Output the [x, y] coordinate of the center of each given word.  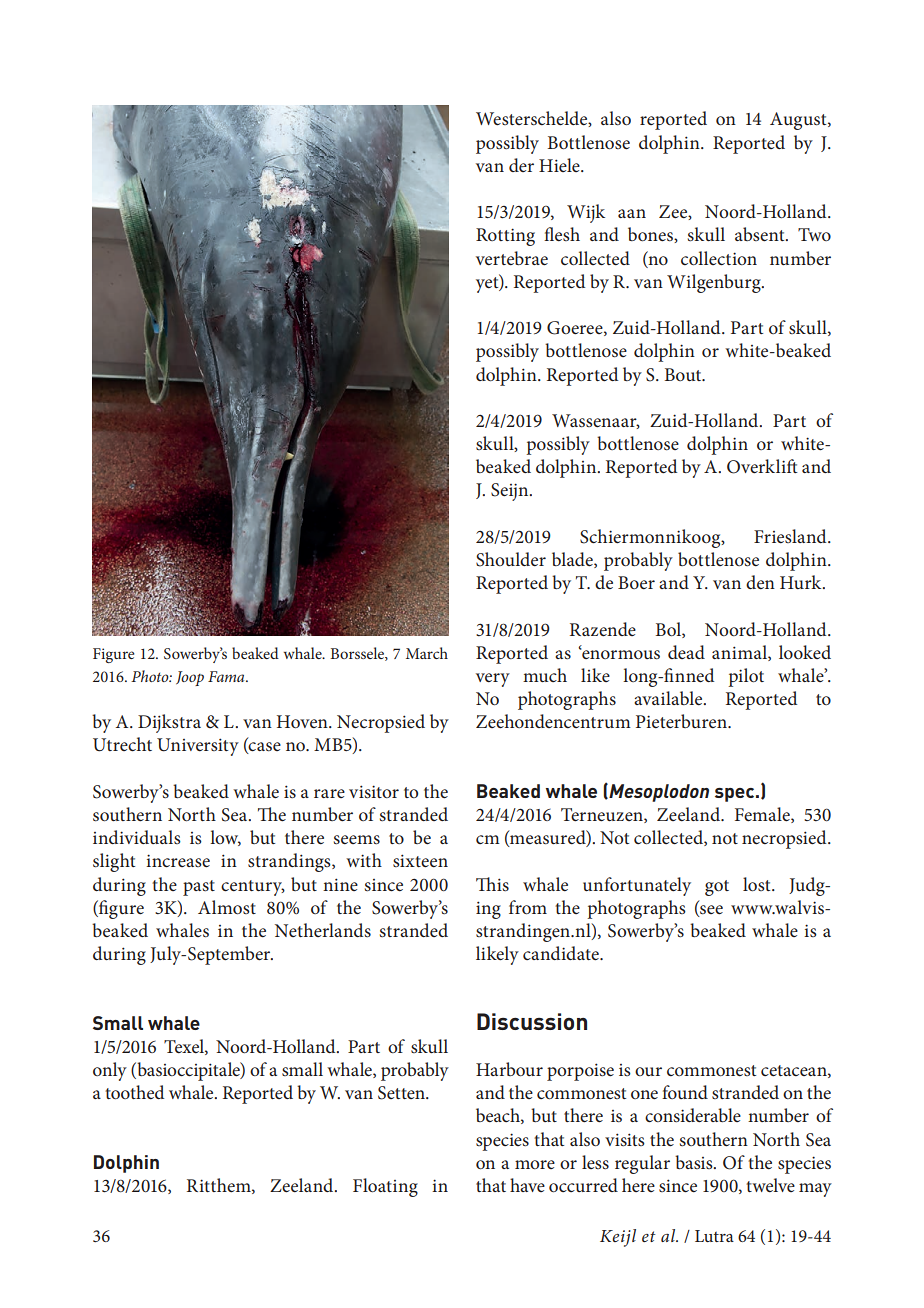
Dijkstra [169, 723]
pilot [746, 677]
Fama [227, 676]
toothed [134, 1092]
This [492, 884]
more [535, 1164]
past [199, 888]
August [799, 121]
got [717, 888]
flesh [562, 234]
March [427, 653]
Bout [684, 374]
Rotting [505, 237]
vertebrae [512, 258]
